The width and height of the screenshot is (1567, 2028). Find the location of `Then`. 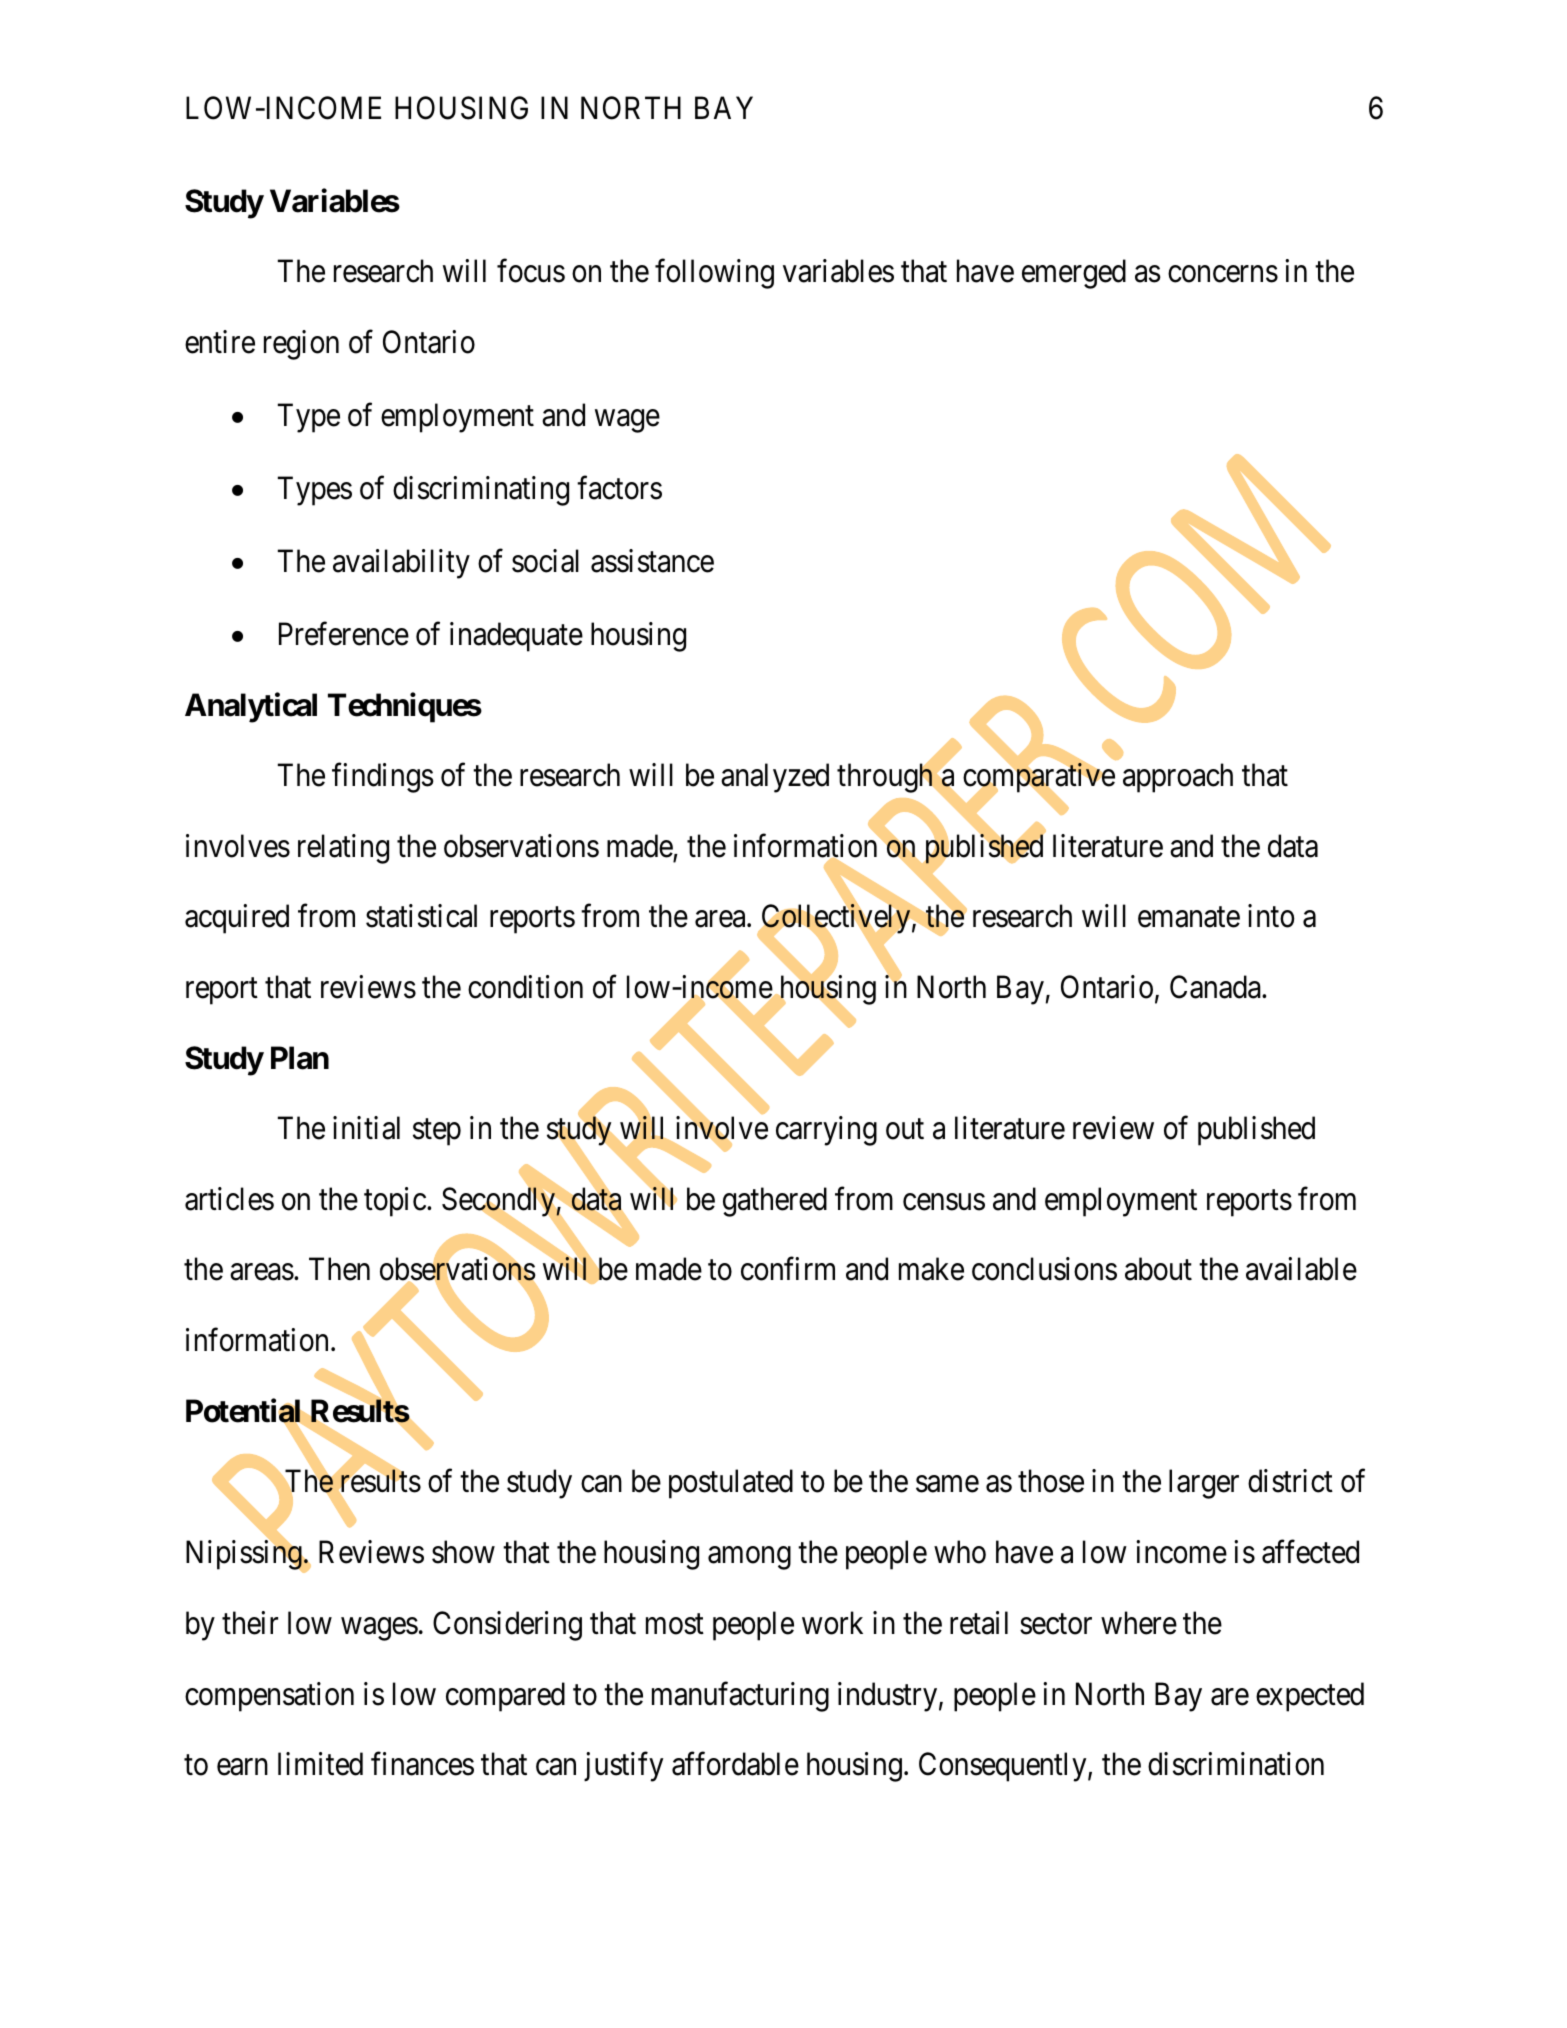

Then is located at coordinates (339, 1269).
